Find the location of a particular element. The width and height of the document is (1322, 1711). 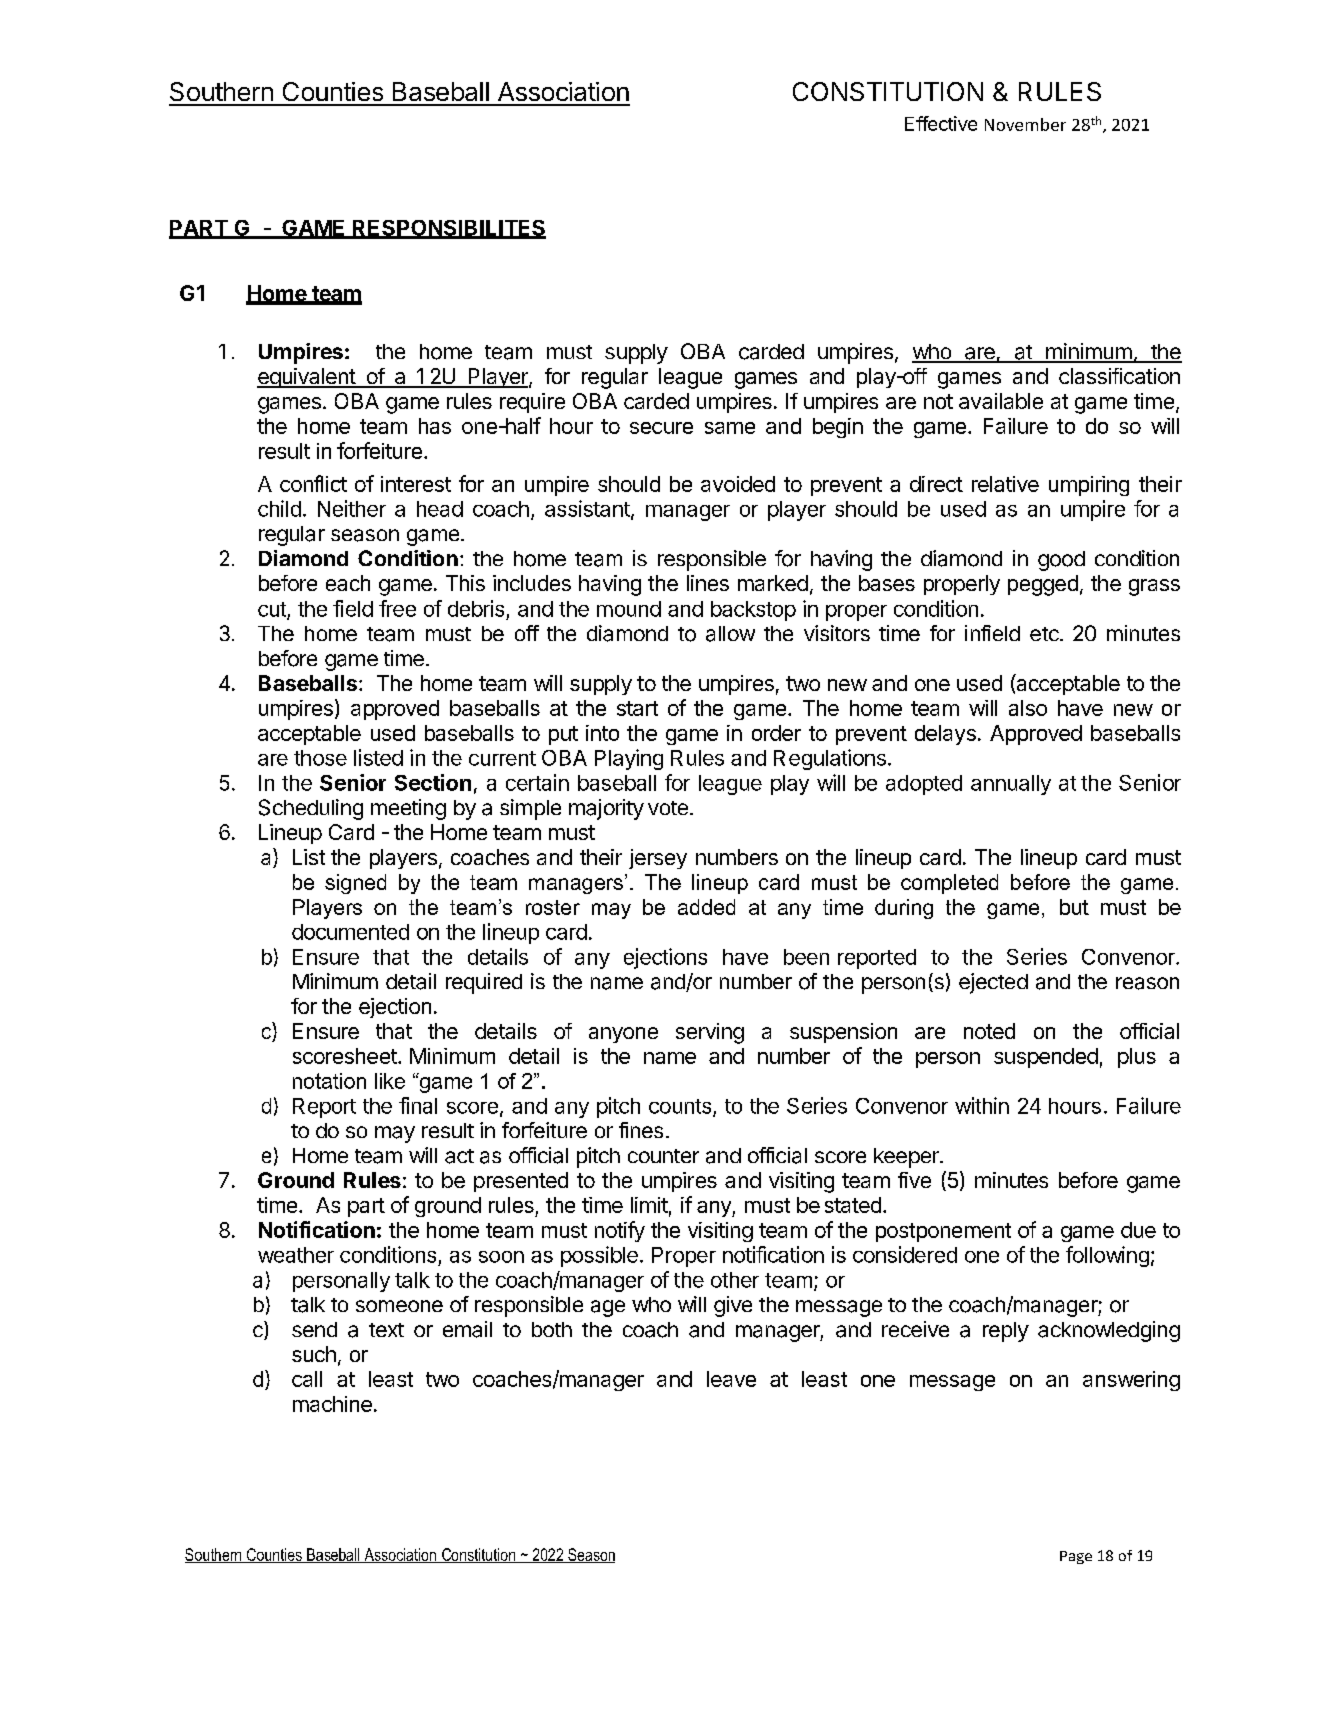

leave is located at coordinates (731, 1379).
